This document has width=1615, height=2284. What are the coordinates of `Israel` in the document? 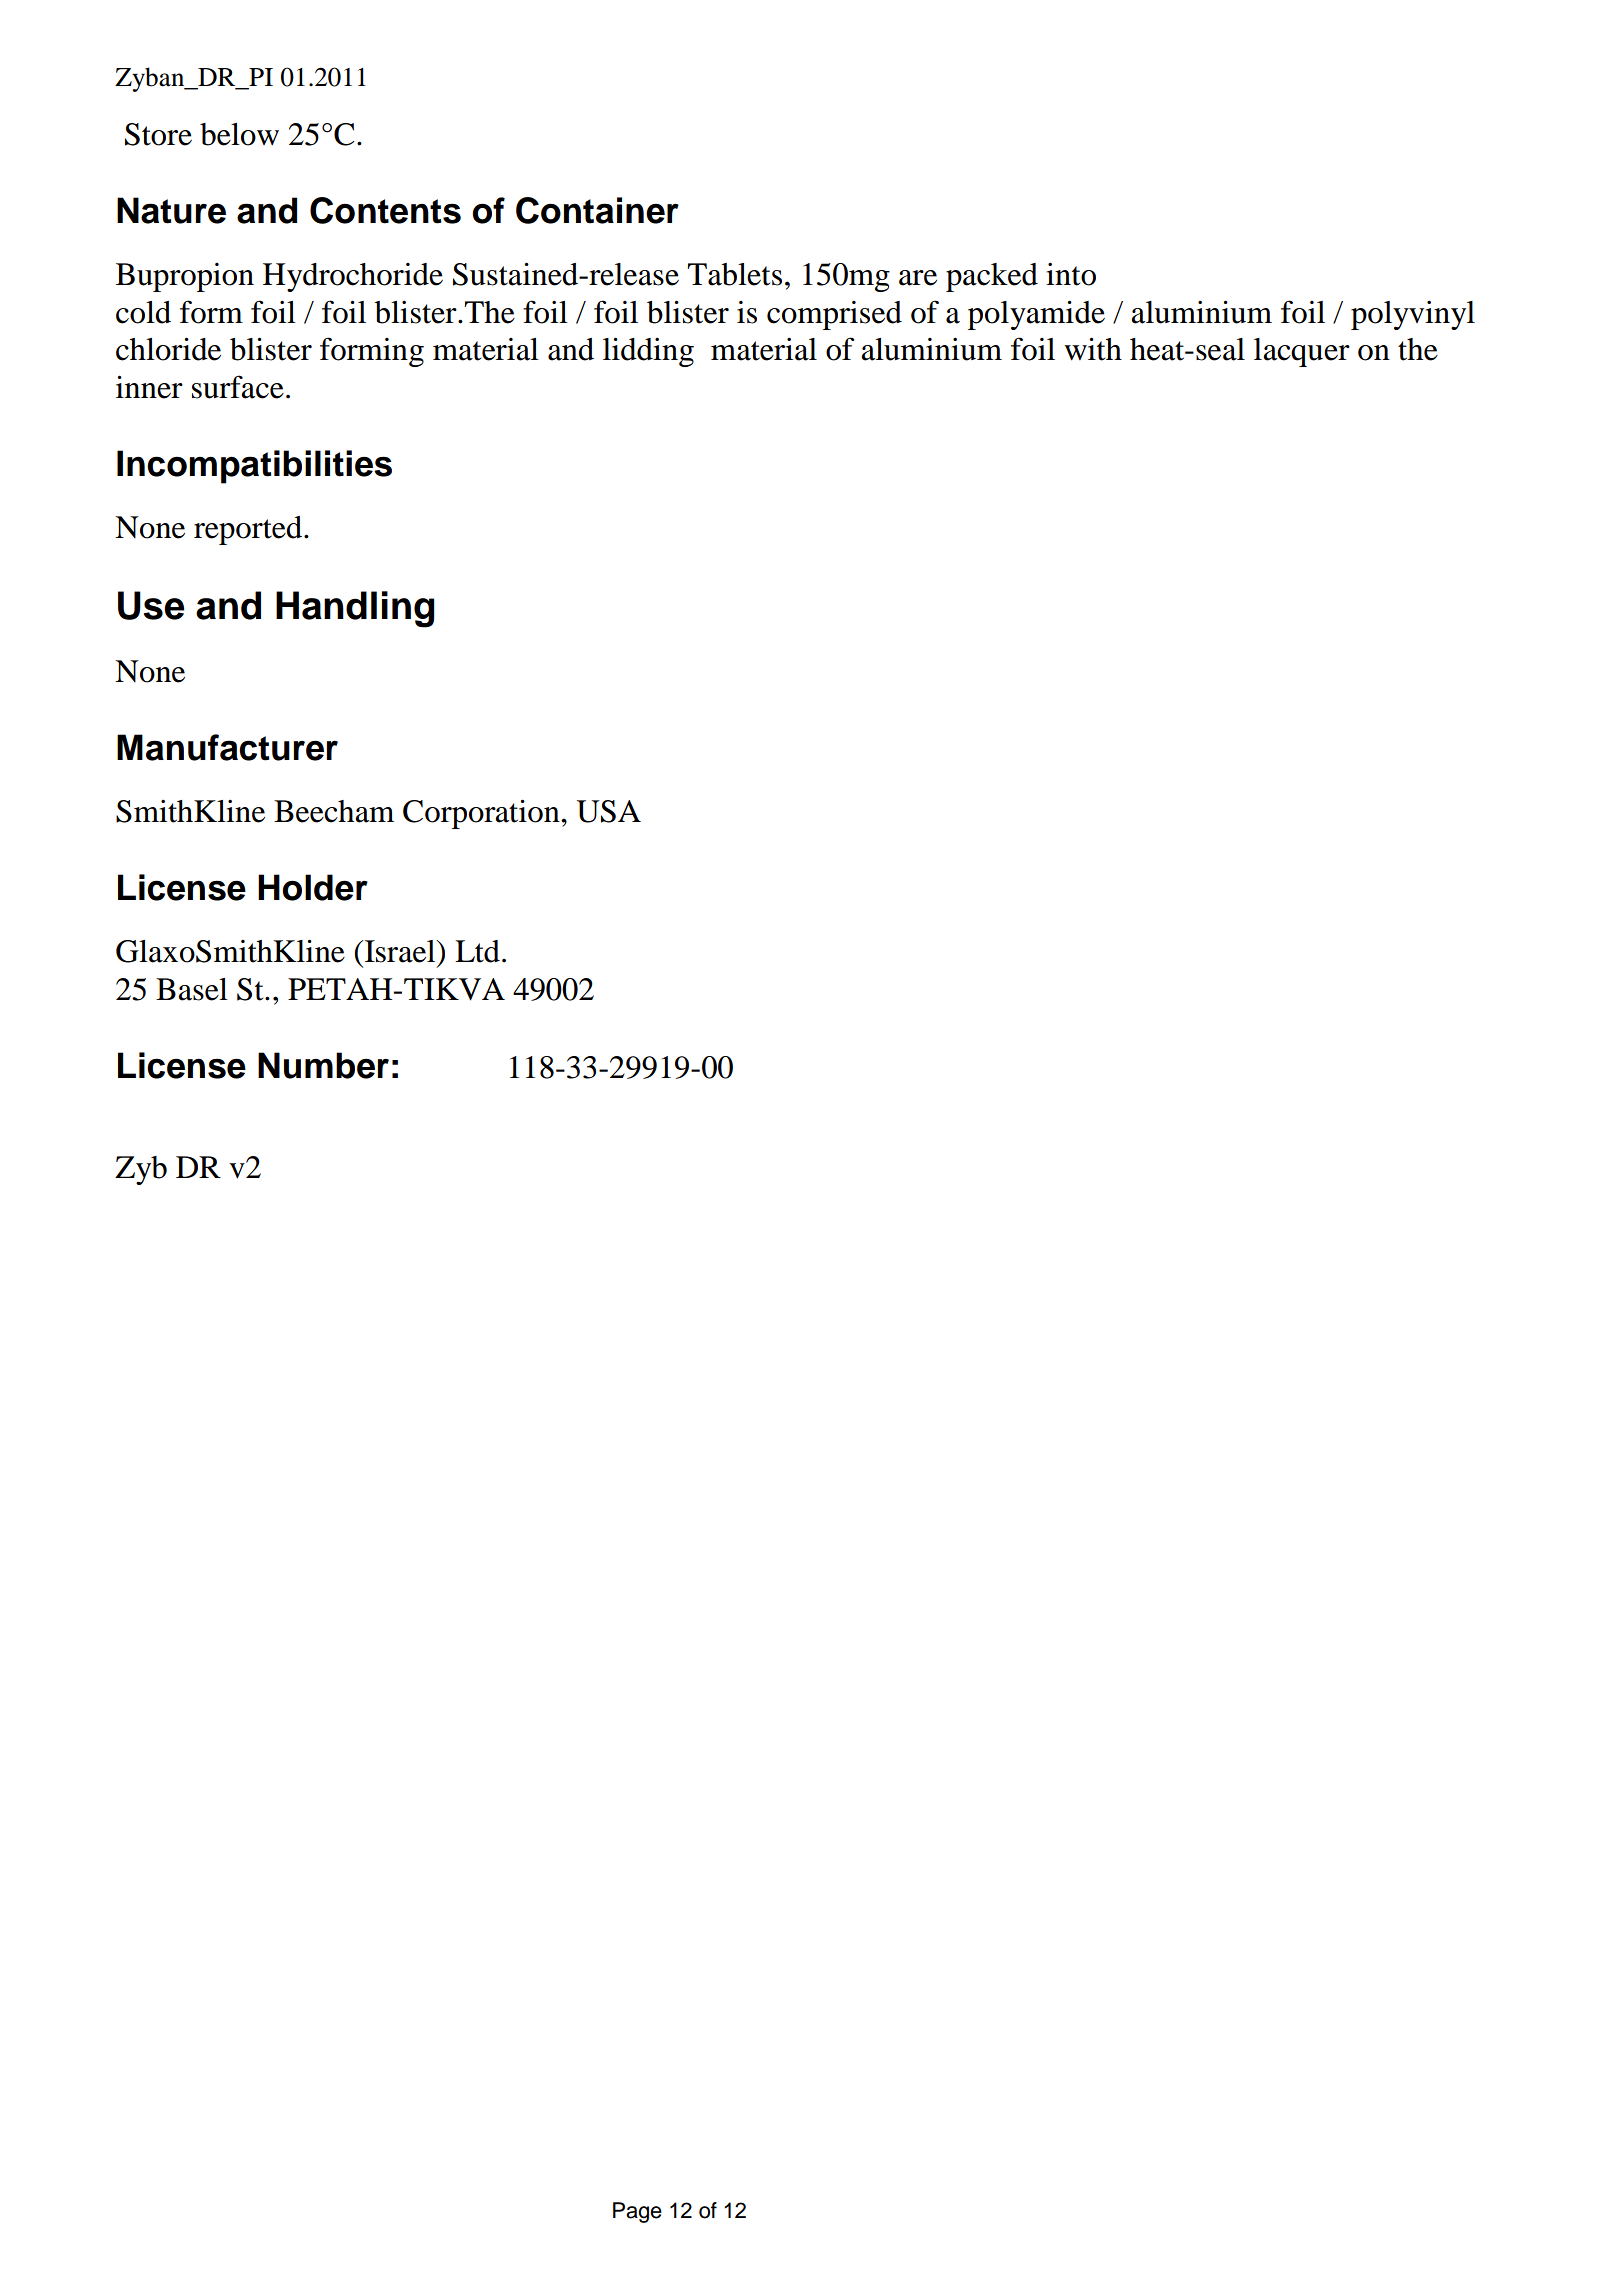 It's located at (401, 951).
